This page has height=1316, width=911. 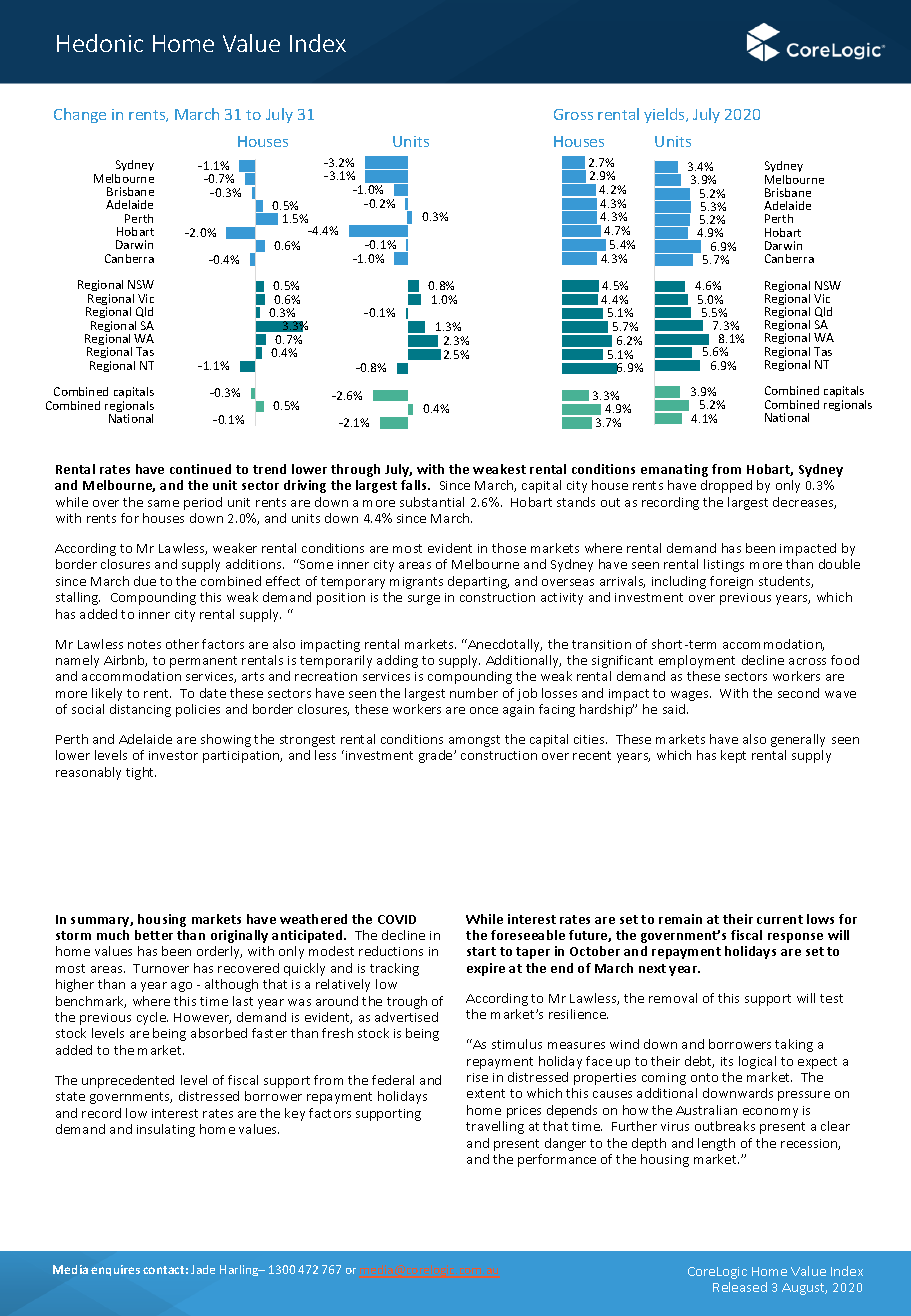 I want to click on Hedonic, so click(x=100, y=43).
